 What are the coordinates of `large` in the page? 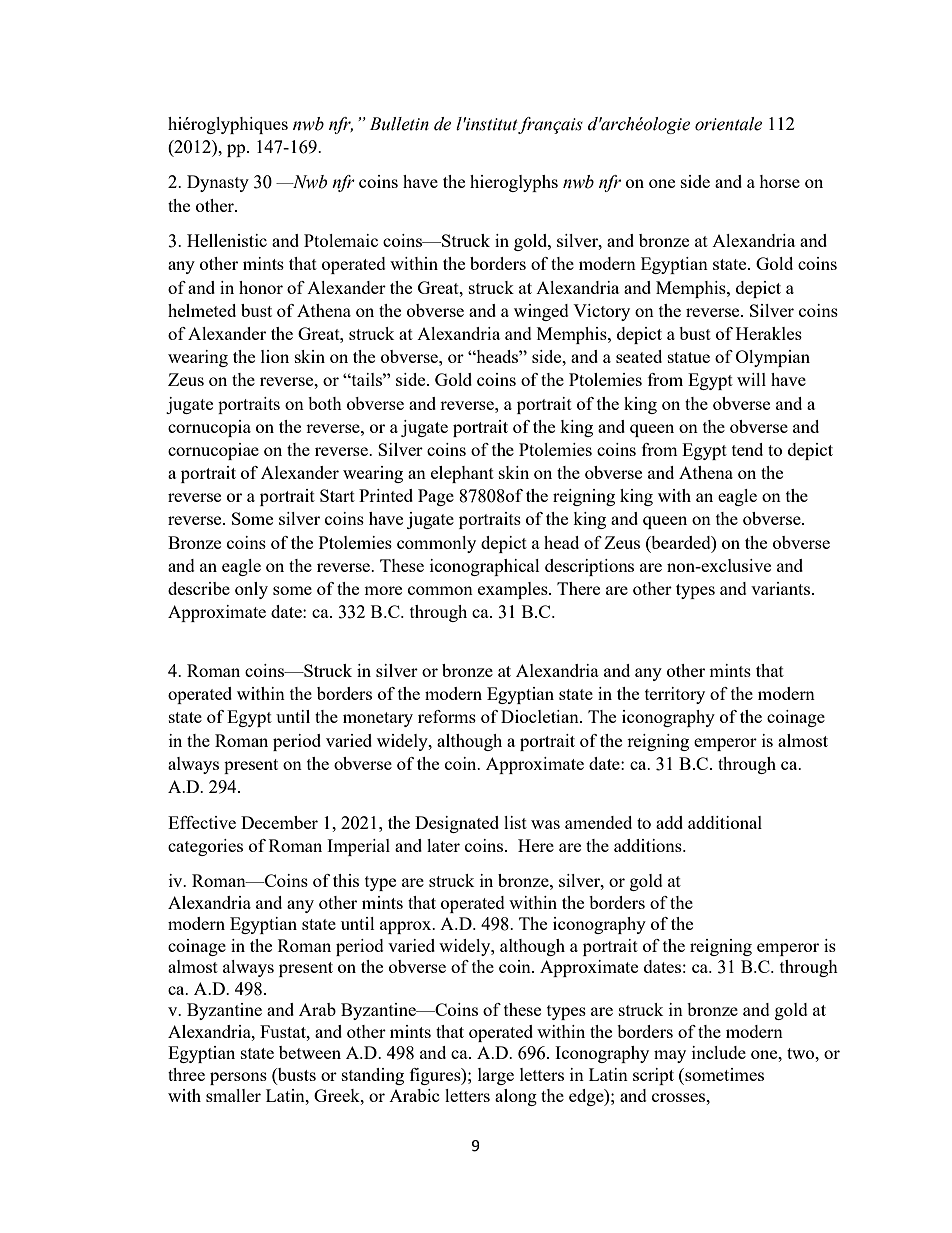 It's located at (496, 1076).
